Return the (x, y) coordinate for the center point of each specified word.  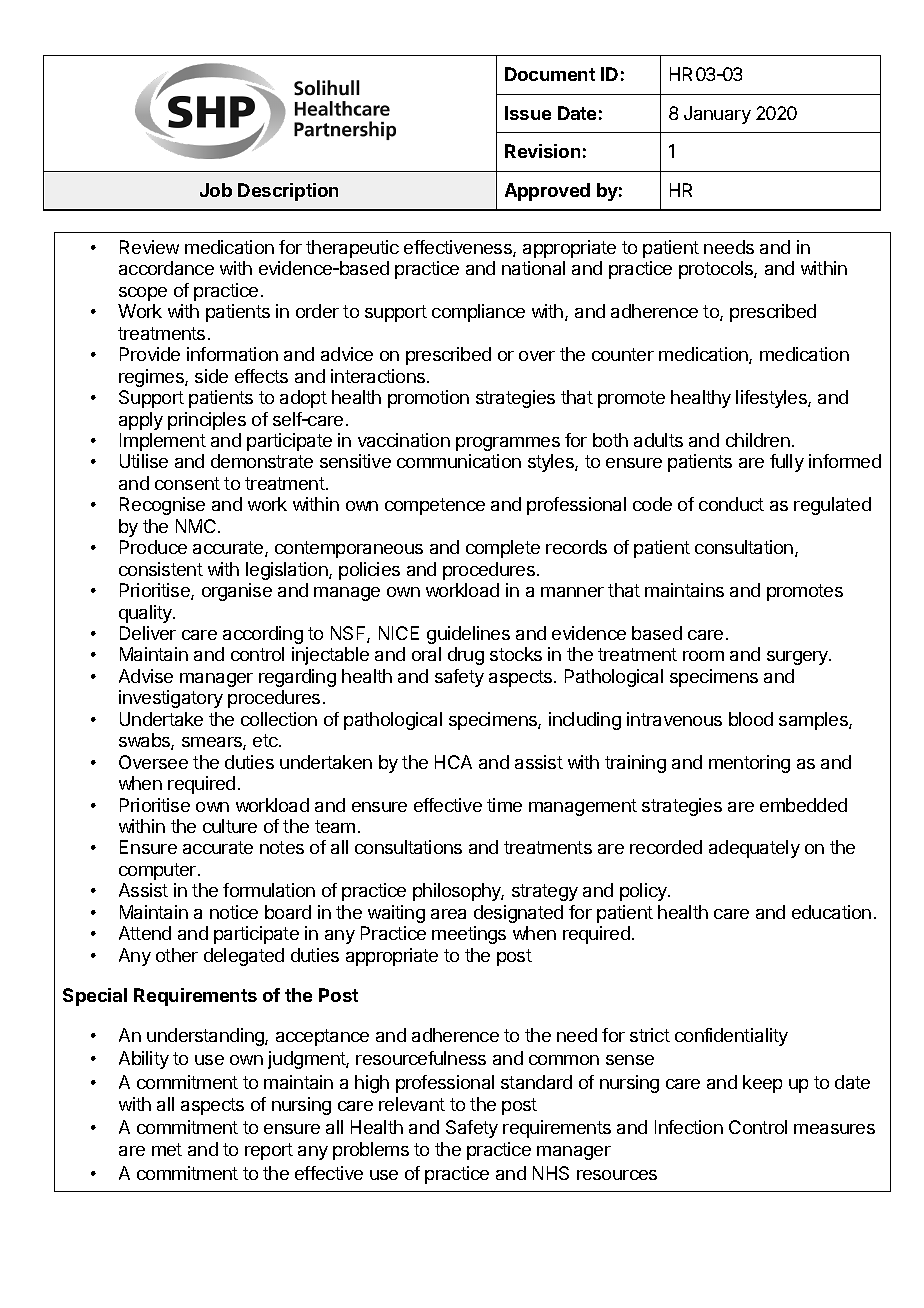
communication (459, 461)
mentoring (749, 764)
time (504, 805)
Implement (163, 442)
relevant (412, 1104)
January (717, 115)
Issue (528, 113)
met (167, 1149)
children (758, 440)
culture (230, 826)
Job (216, 190)
